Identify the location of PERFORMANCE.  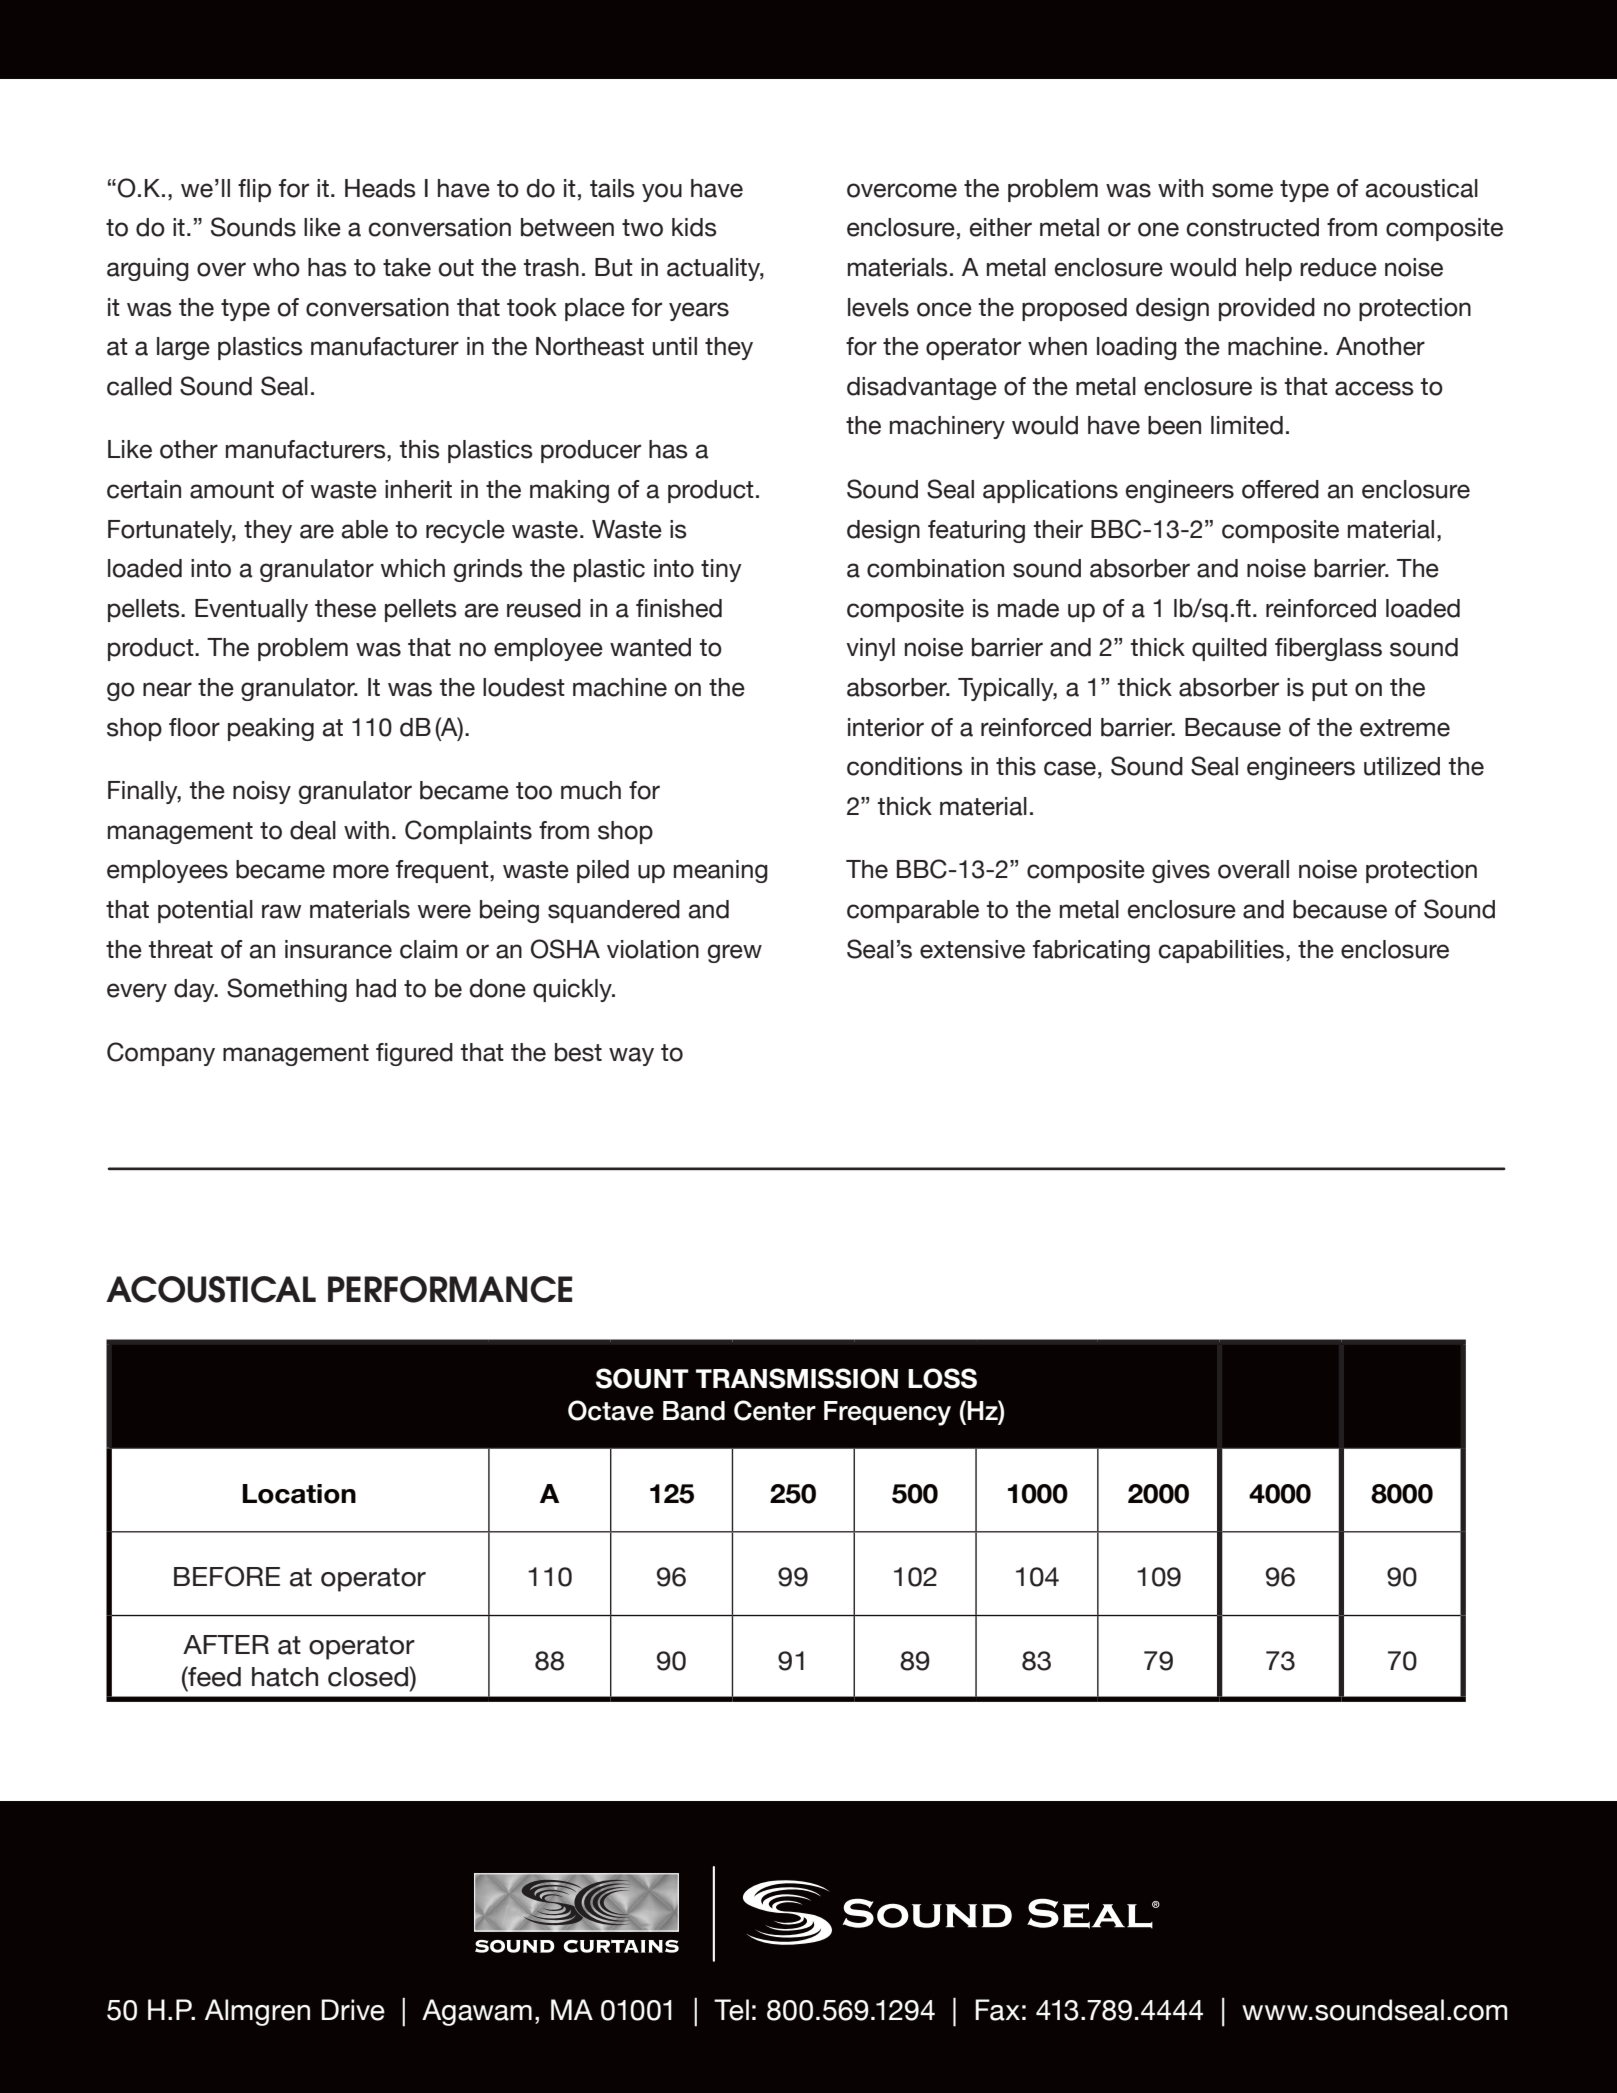
(450, 1289).
